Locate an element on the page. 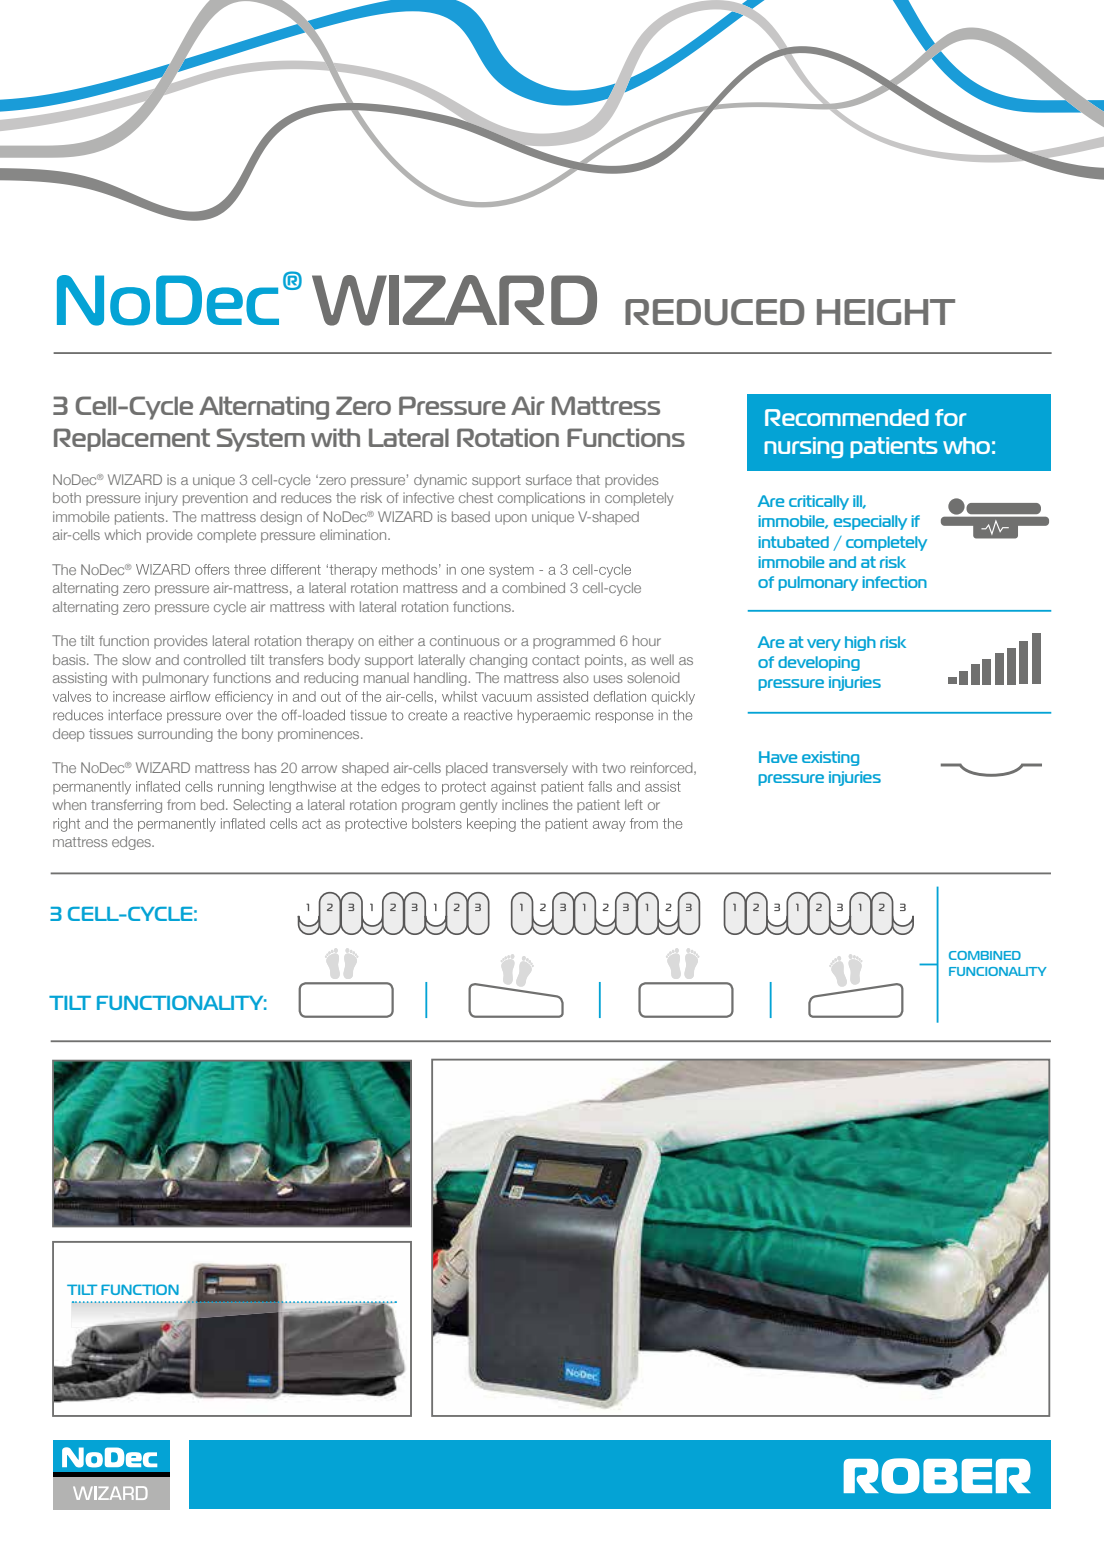 This document has height=1561, width=1104. handling is located at coordinates (440, 679).
